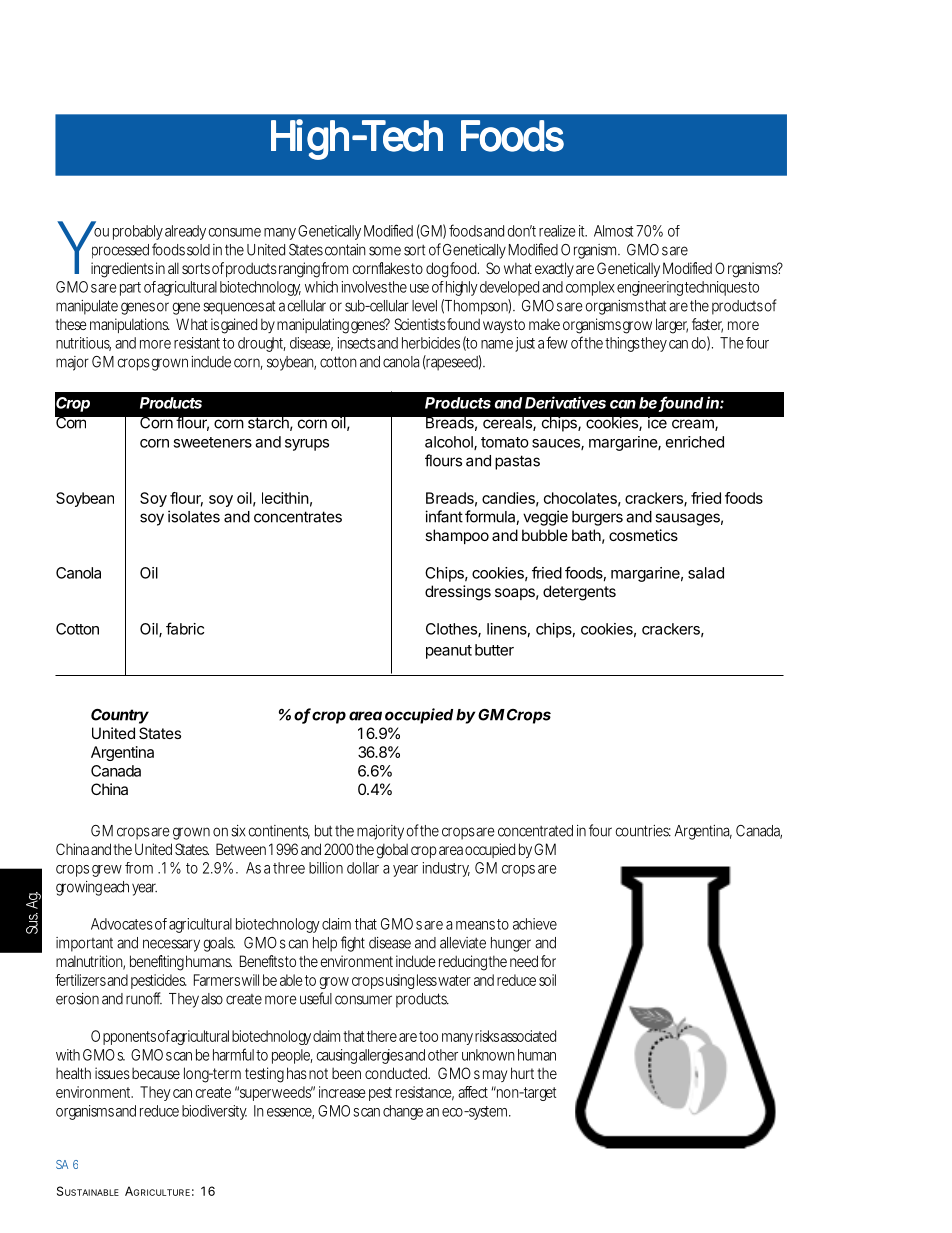 This screenshot has height=1233, width=952. I want to click on dressings, so click(458, 593).
